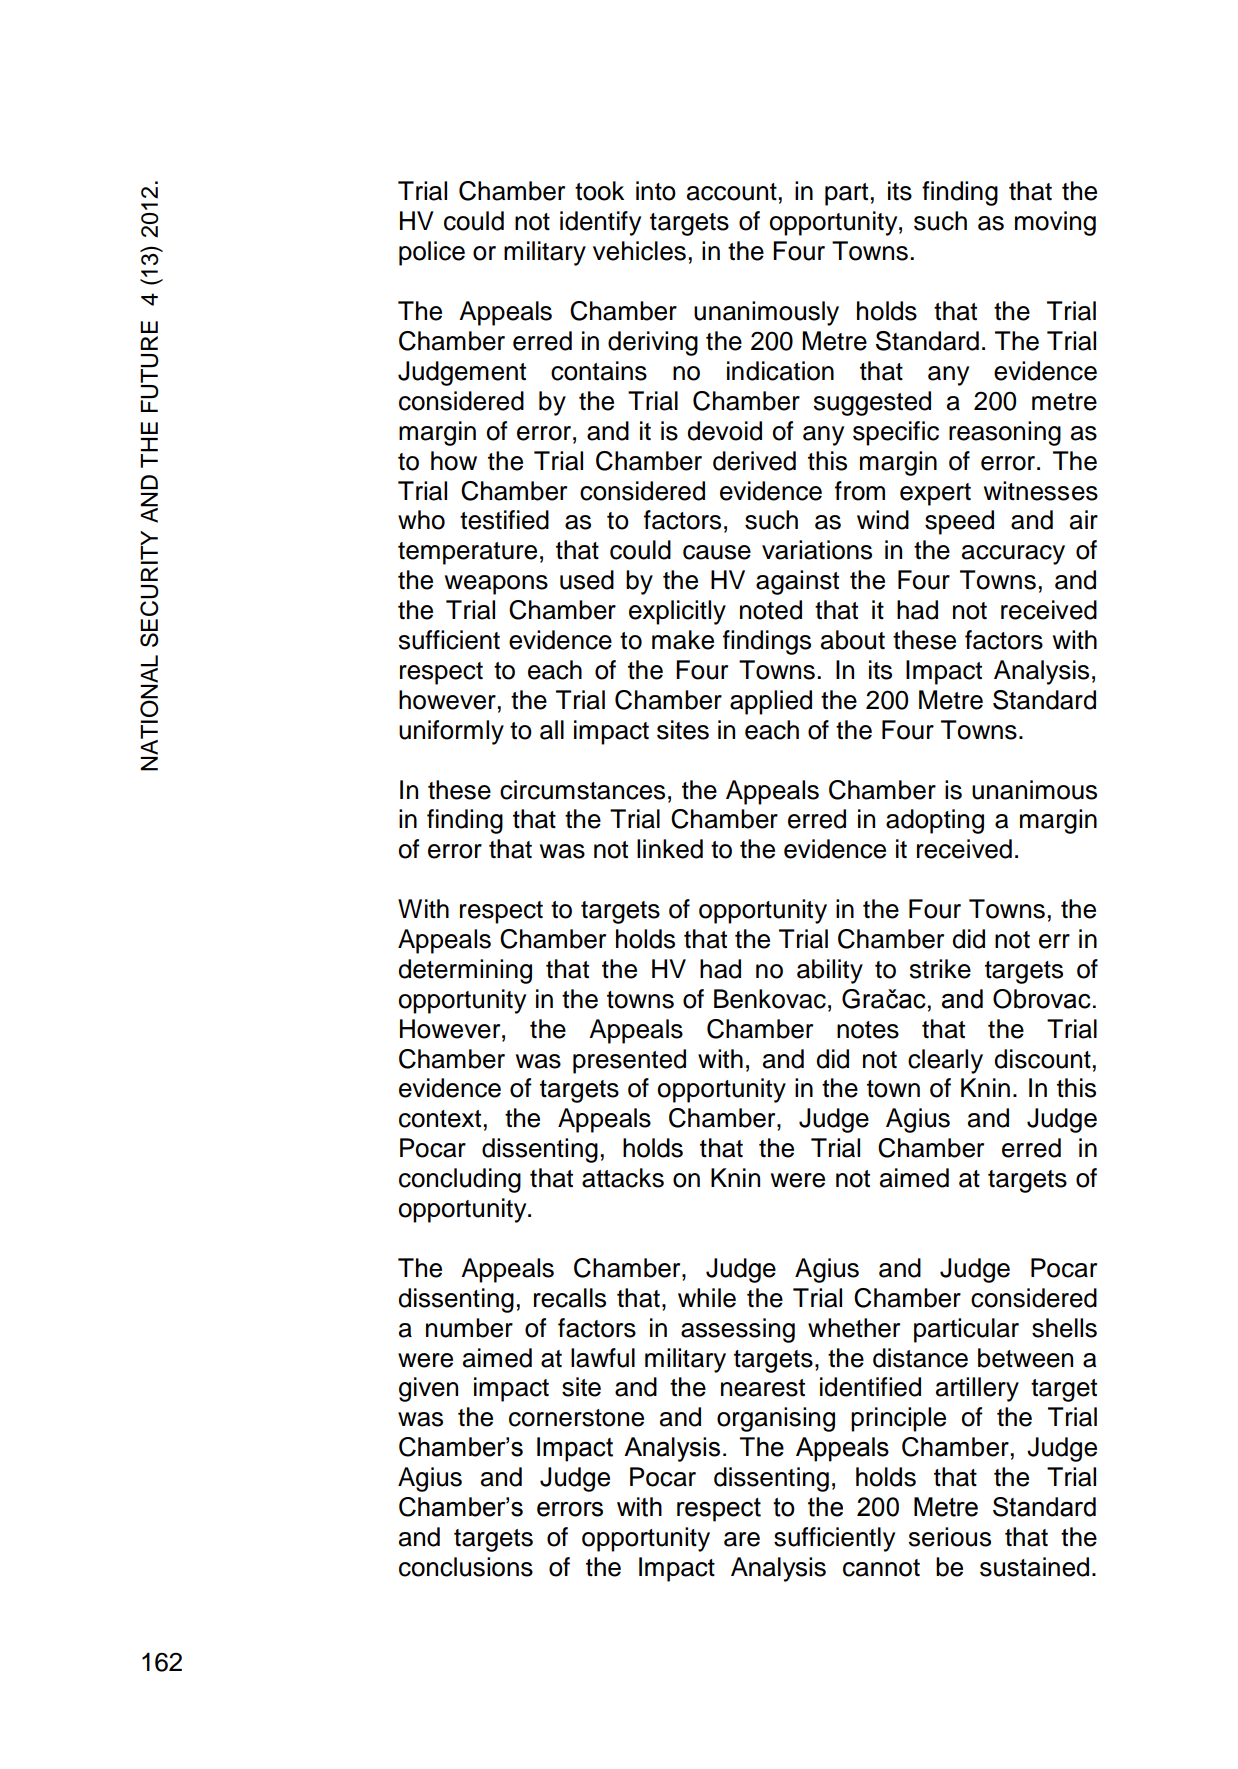  I want to click on account, so click(732, 192).
